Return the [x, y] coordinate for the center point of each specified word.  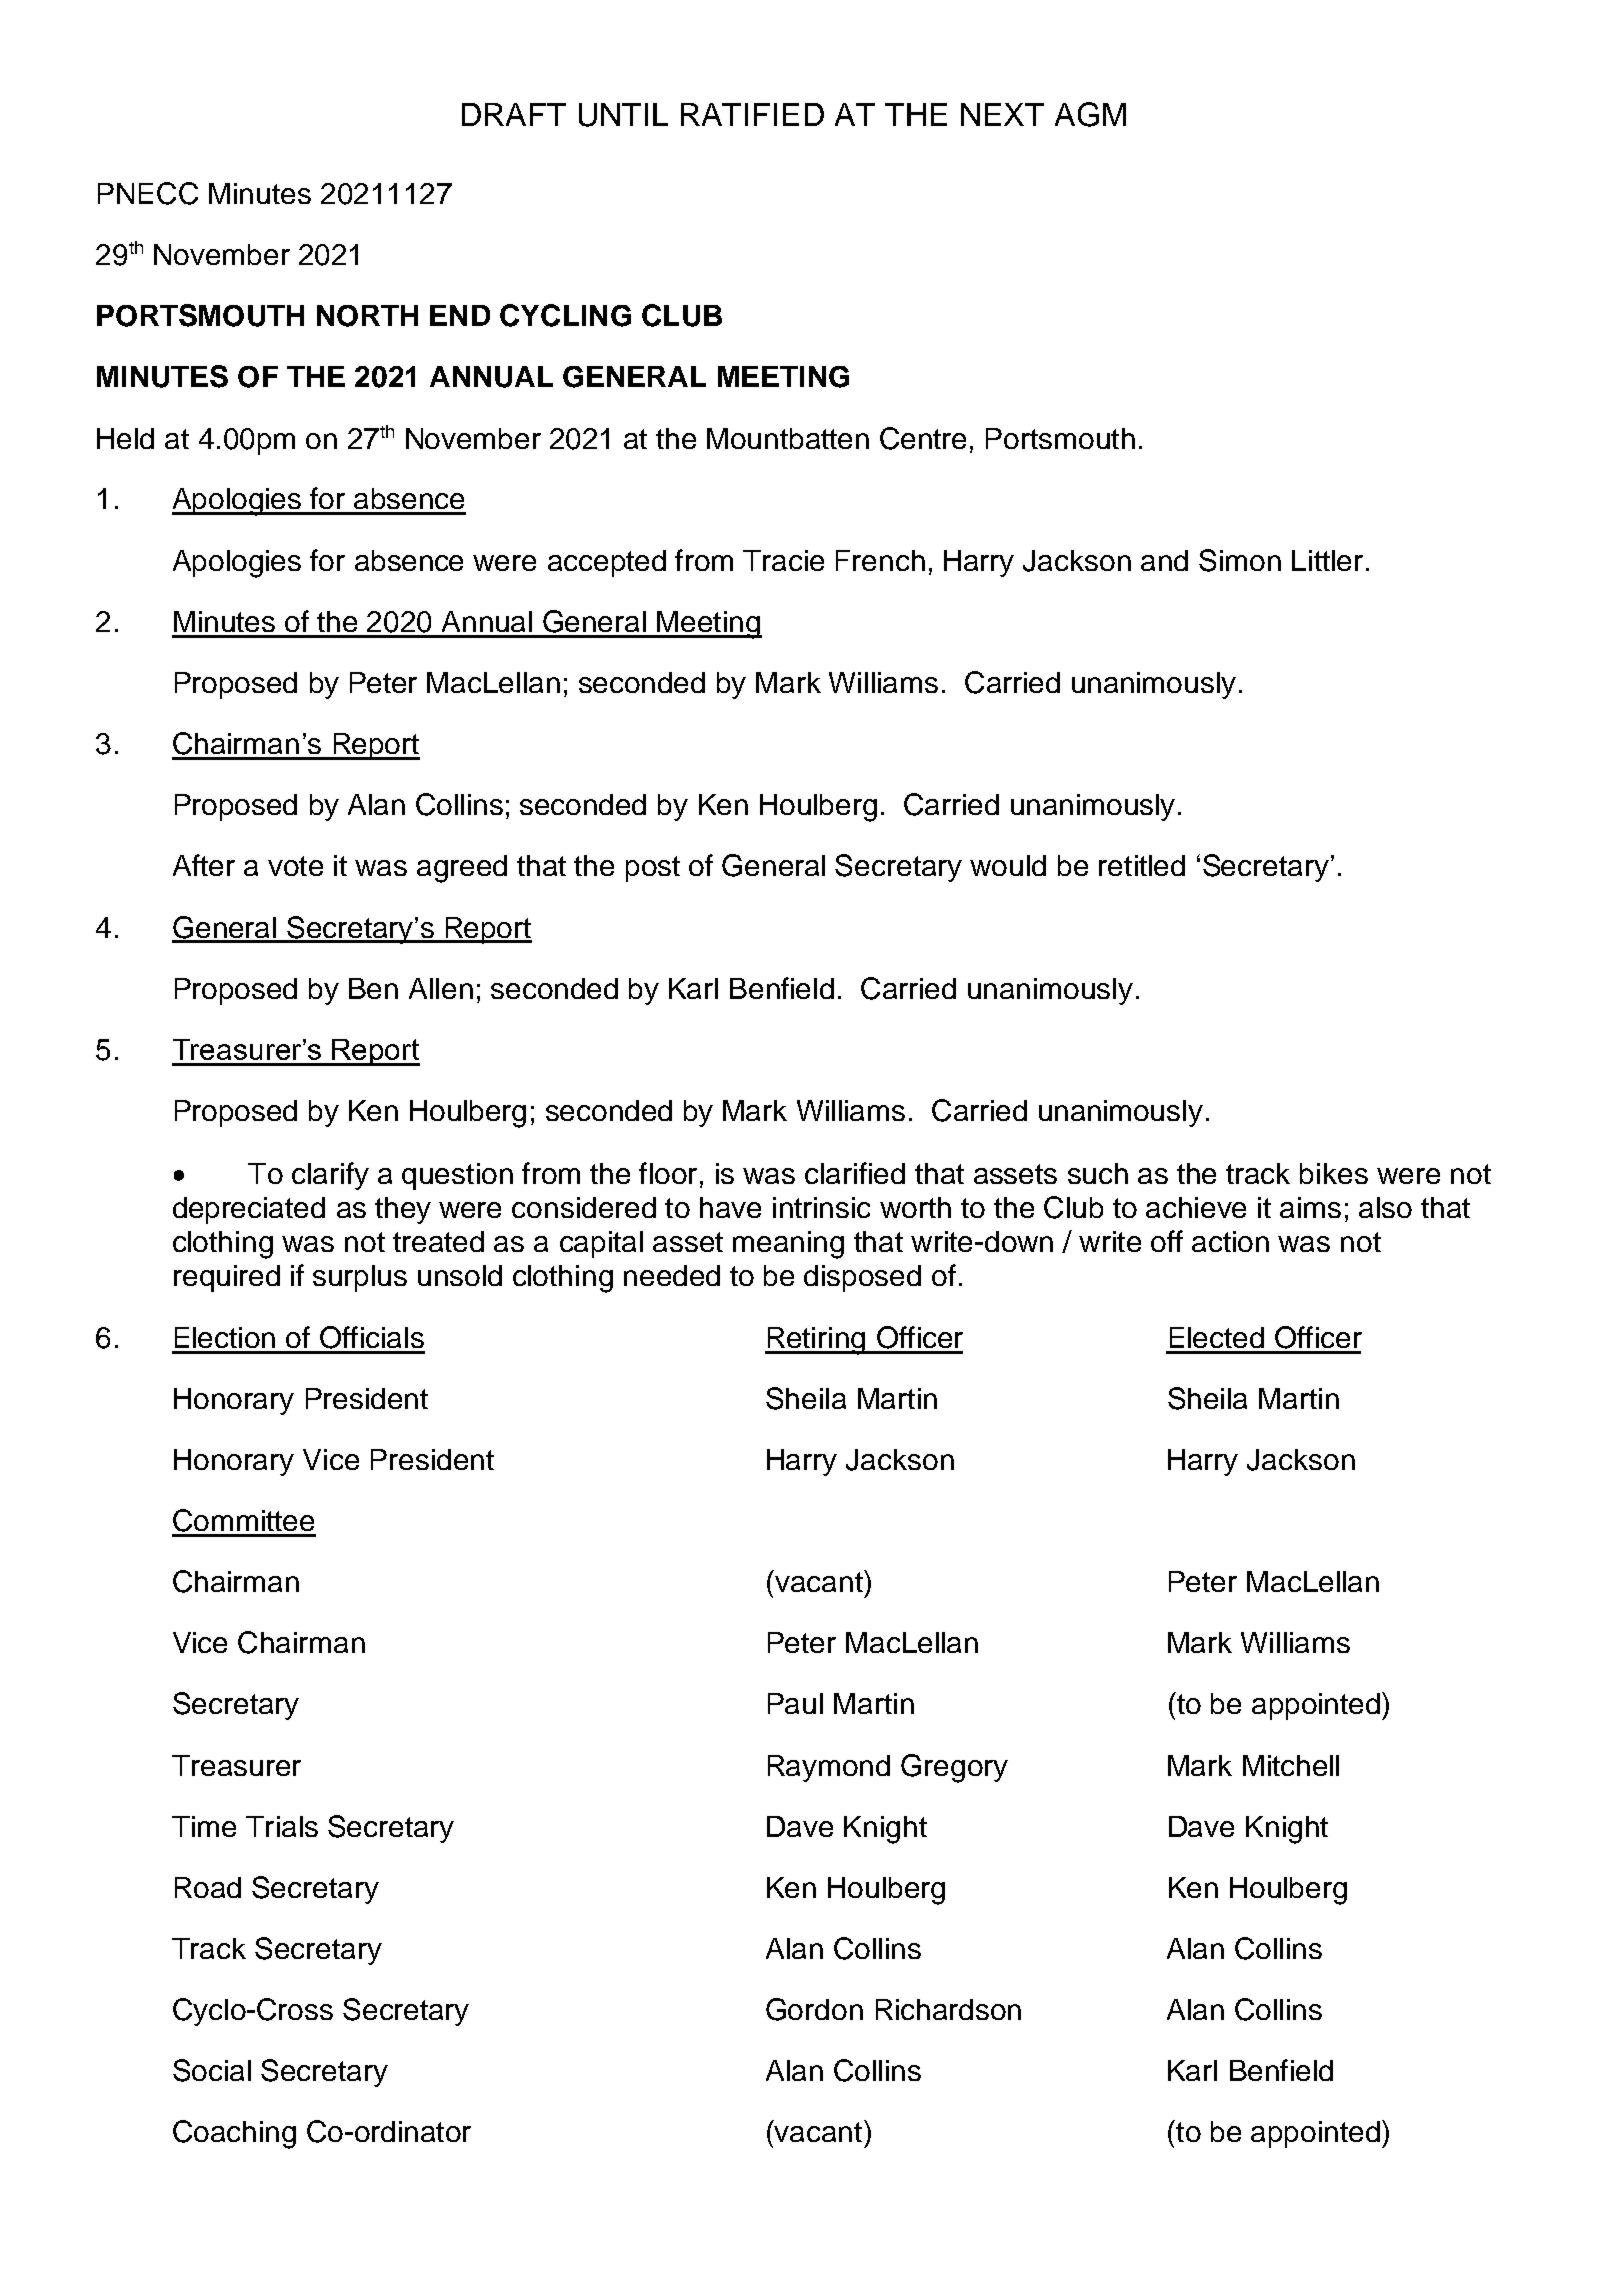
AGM [1090, 114]
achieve [1196, 1207]
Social [212, 2070]
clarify [330, 1176]
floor [668, 1173]
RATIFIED [752, 114]
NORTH [367, 316]
